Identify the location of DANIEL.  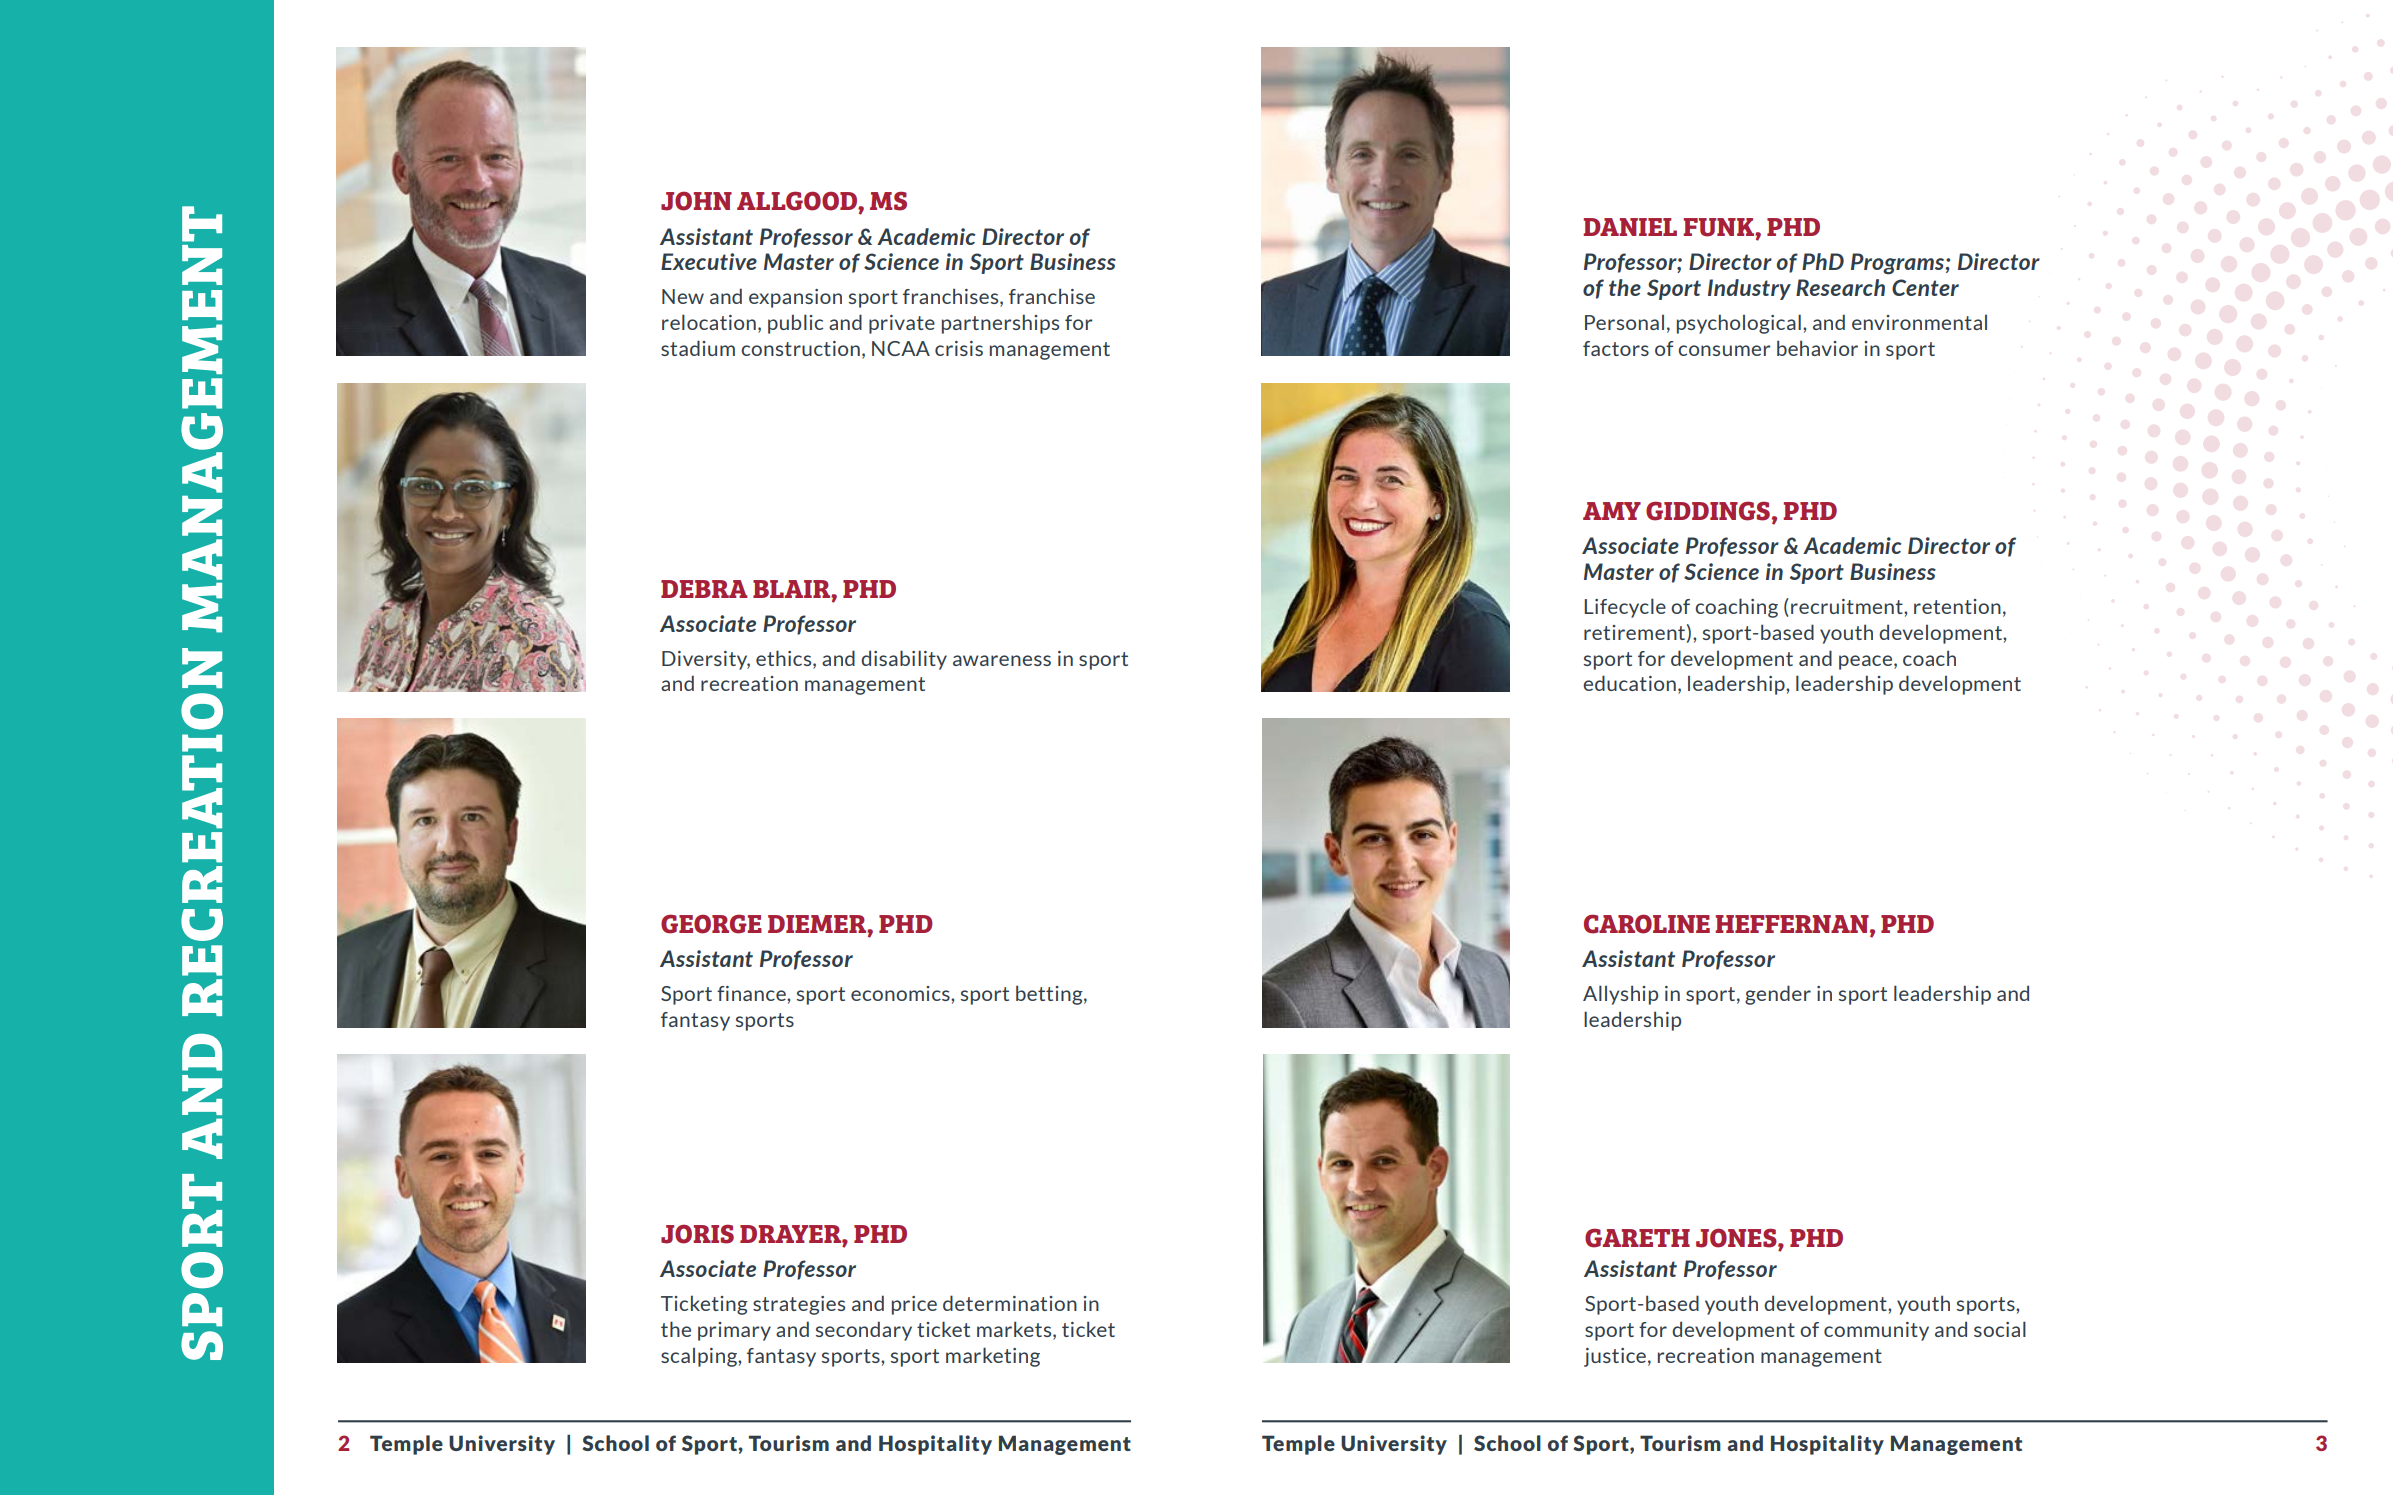
(1630, 227).
